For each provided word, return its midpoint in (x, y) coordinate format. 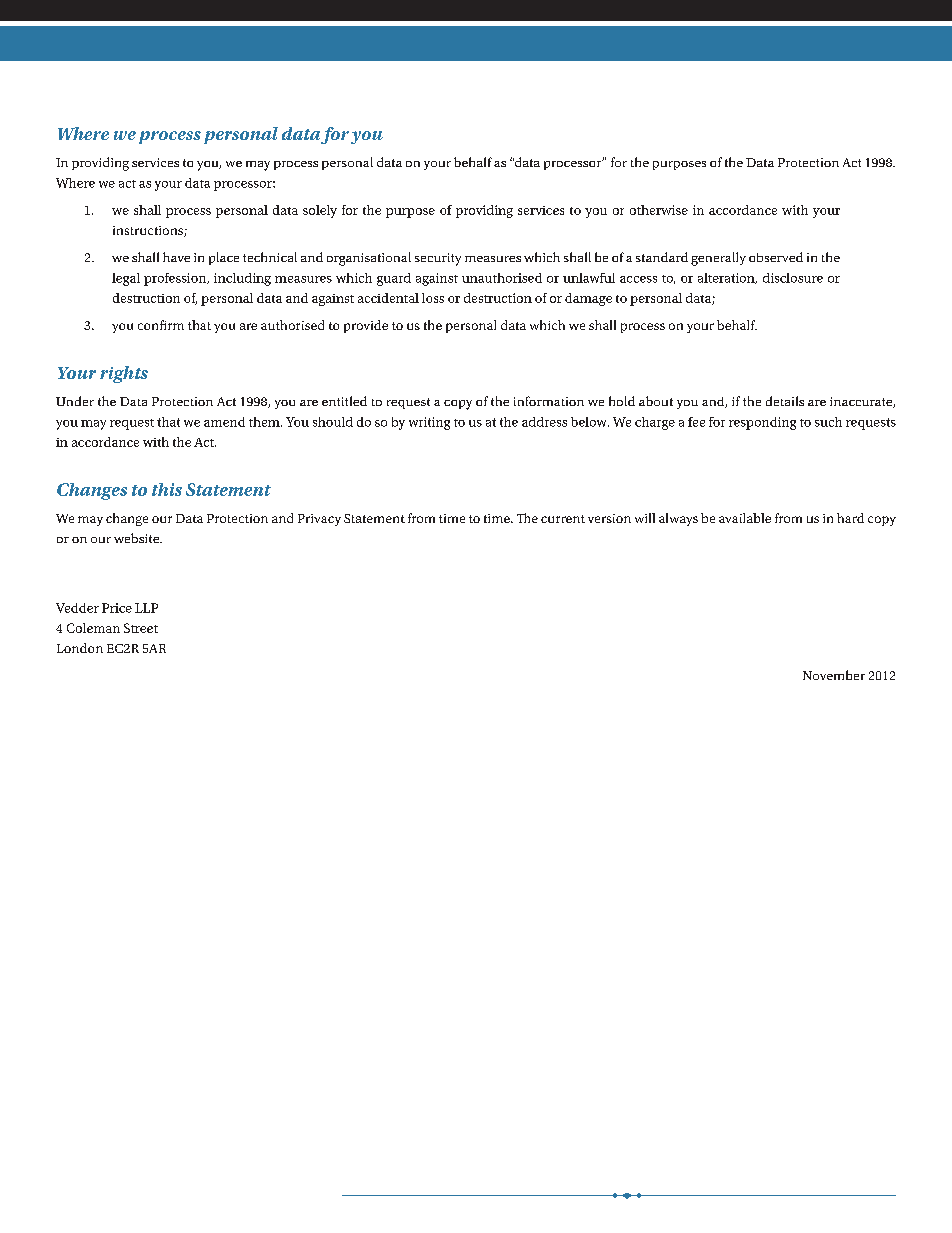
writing (429, 423)
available (745, 518)
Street (141, 628)
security (438, 259)
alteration (727, 278)
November (834, 675)
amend (224, 422)
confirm (161, 325)
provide (366, 326)
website (137, 538)
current (563, 519)
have (176, 257)
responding (762, 423)
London (80, 648)
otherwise (659, 210)
